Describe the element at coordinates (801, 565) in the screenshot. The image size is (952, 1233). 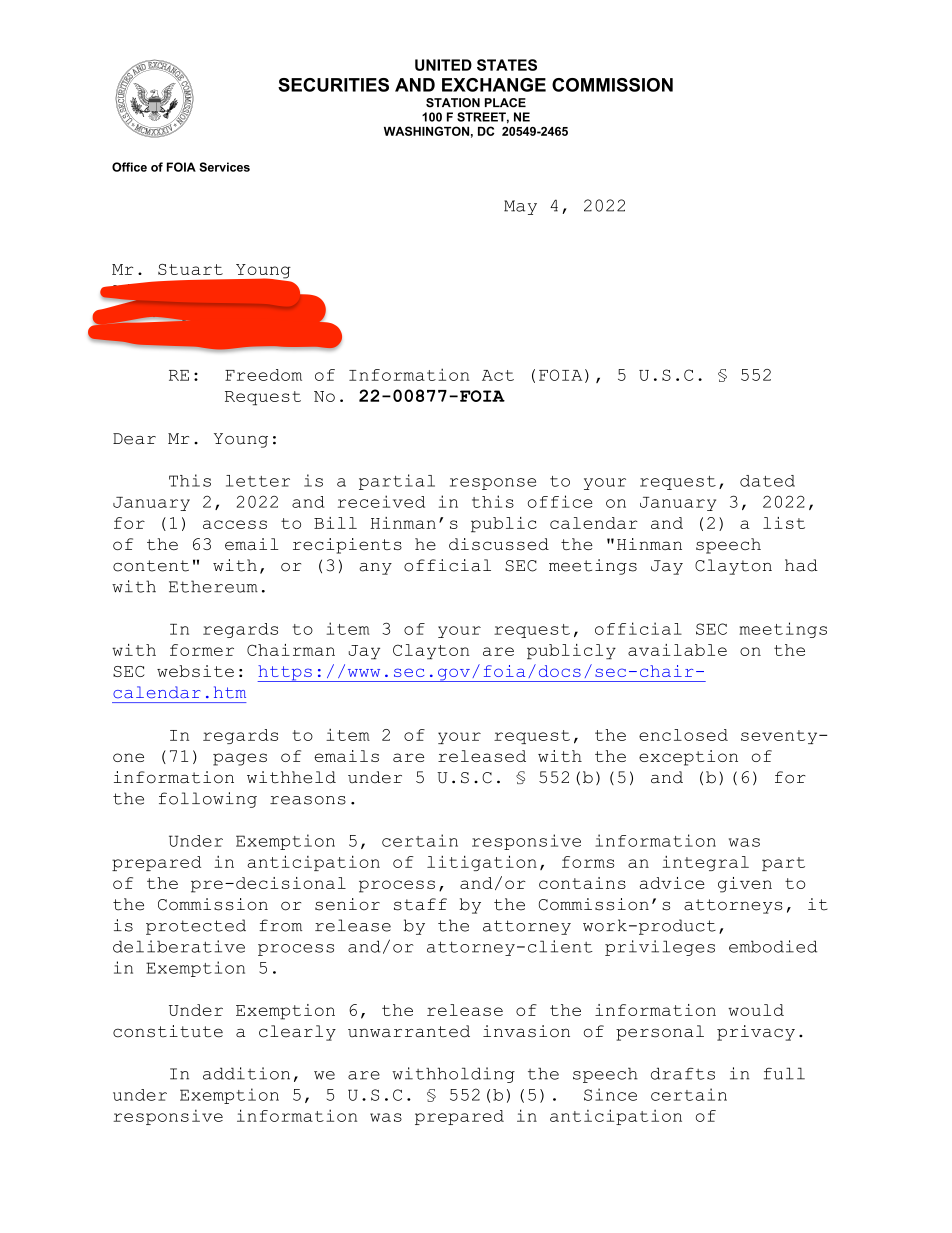
I see `had` at that location.
